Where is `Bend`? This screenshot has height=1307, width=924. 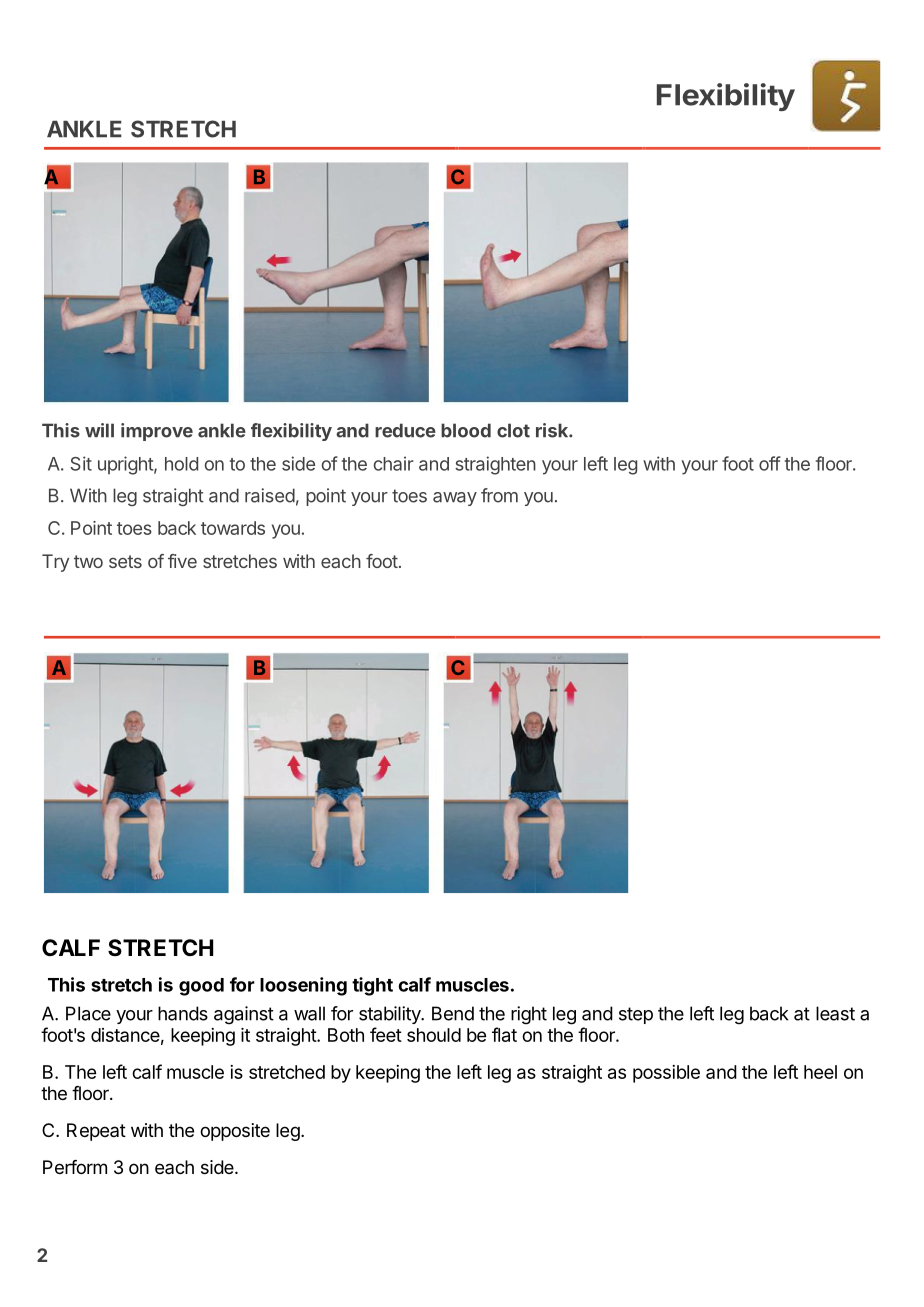
Bend is located at coordinates (453, 1013).
